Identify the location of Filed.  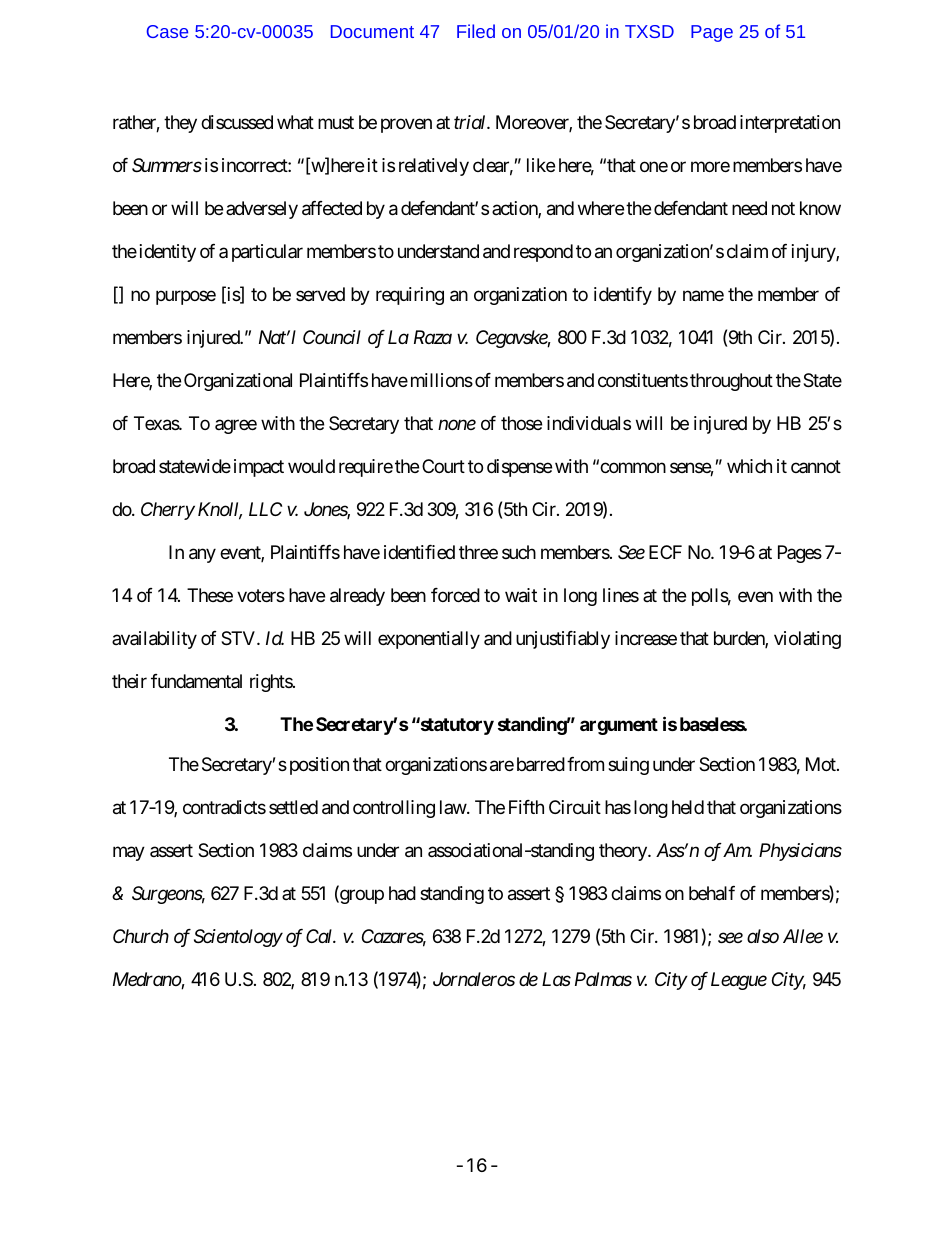
(476, 31).
